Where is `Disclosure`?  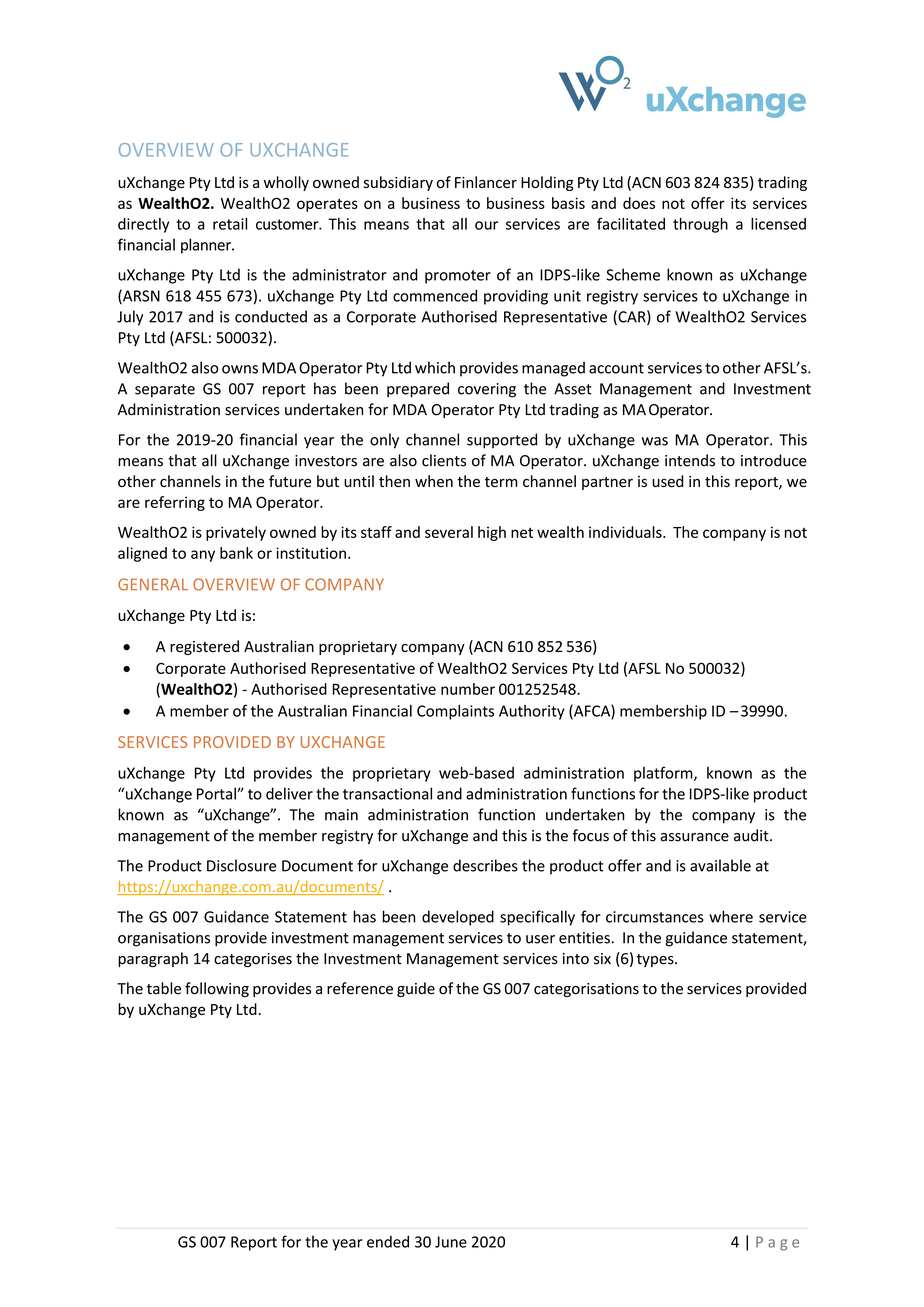 Disclosure is located at coordinates (241, 865).
